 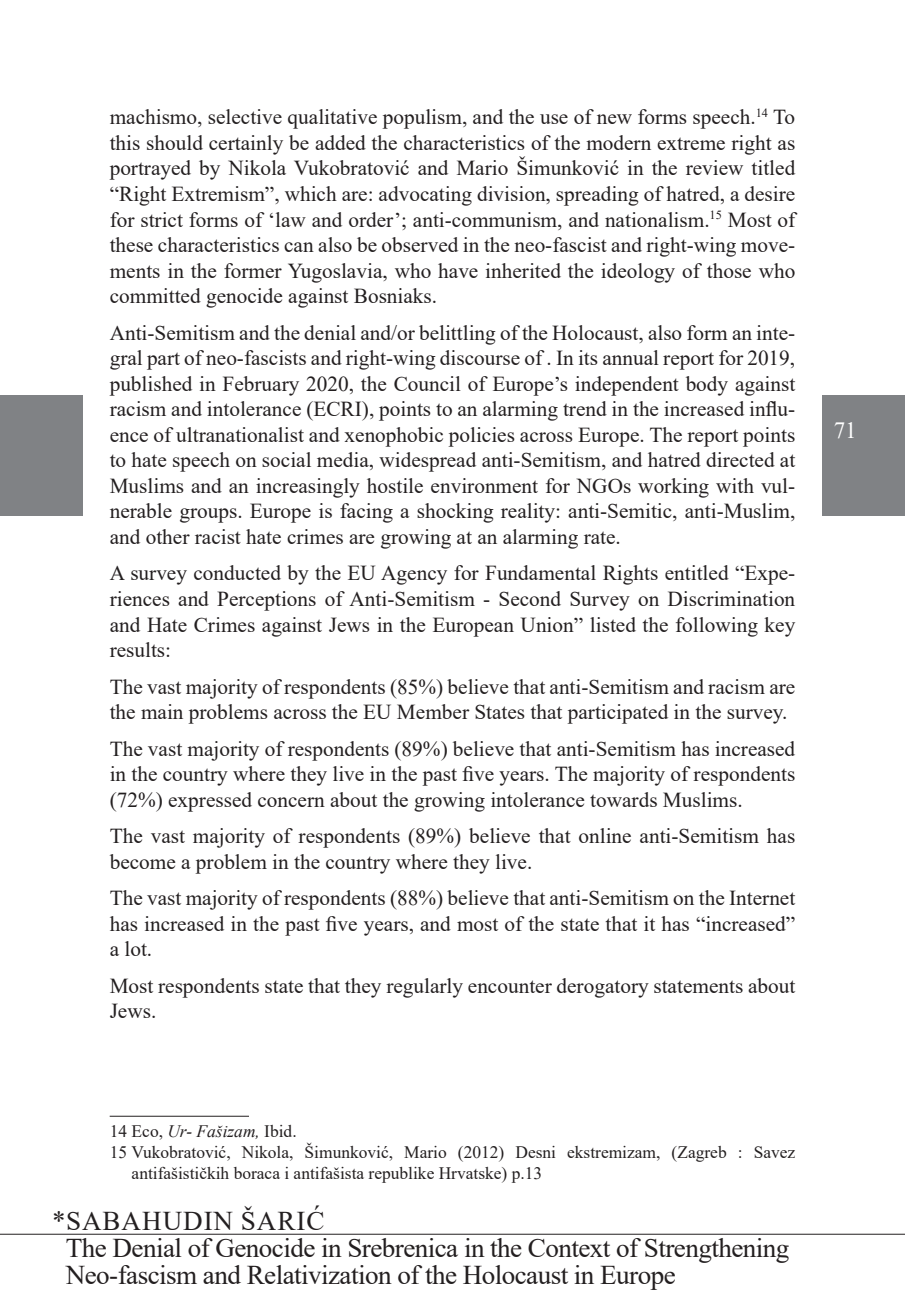 I want to click on derogatory, so click(x=603, y=988).
